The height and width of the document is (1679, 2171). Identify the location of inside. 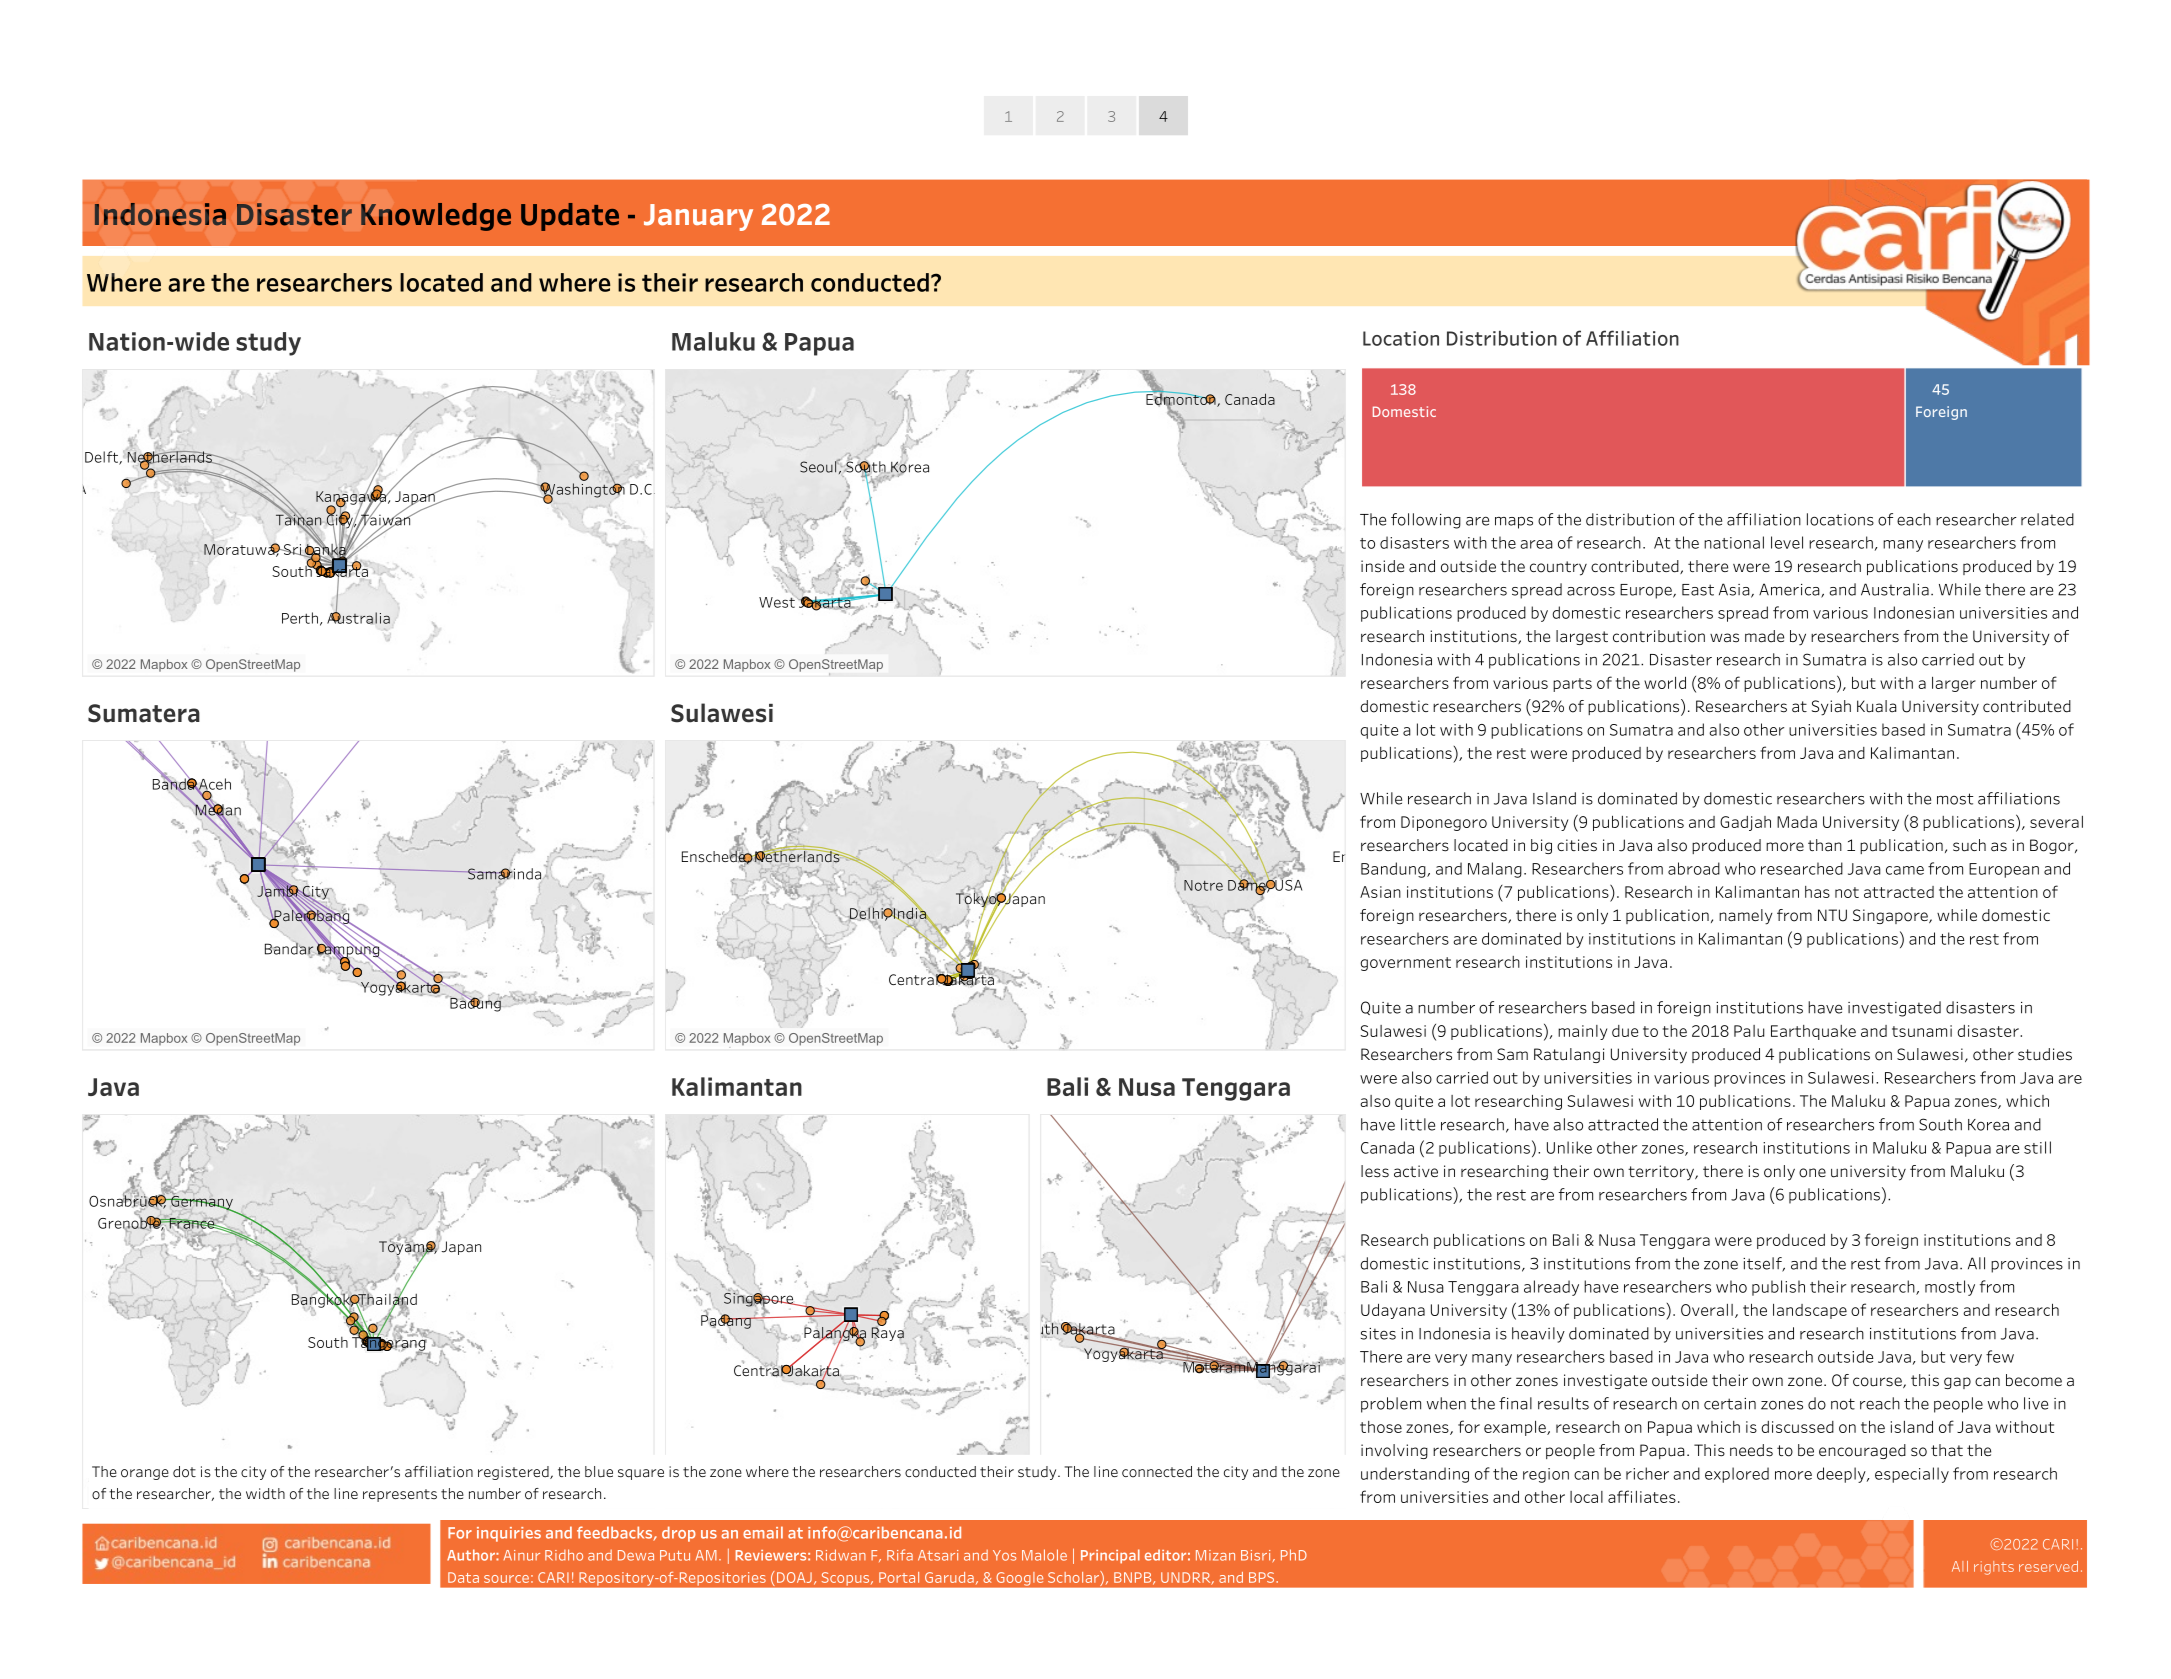
(1382, 566).
